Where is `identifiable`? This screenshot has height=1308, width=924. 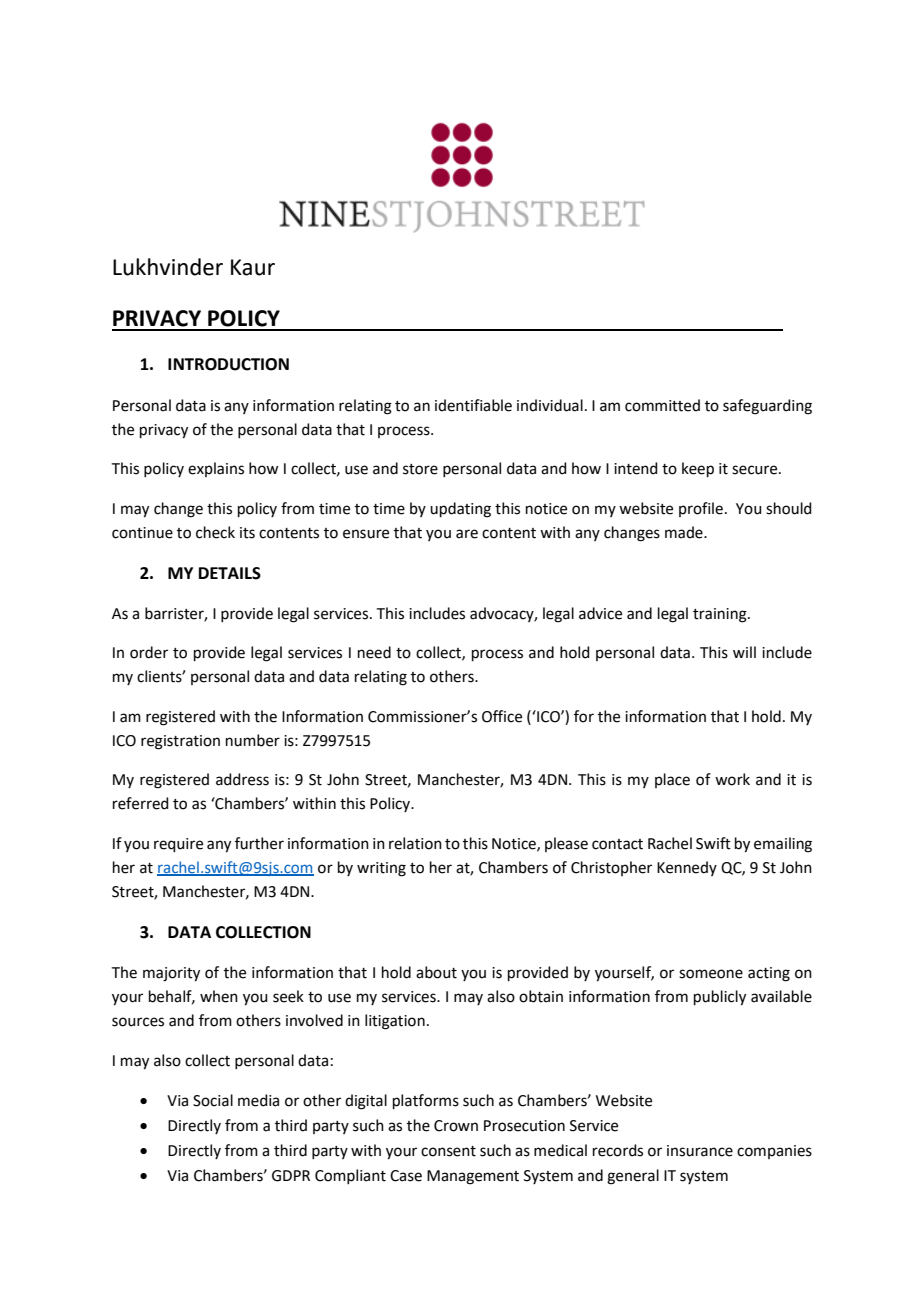 identifiable is located at coordinates (473, 405).
